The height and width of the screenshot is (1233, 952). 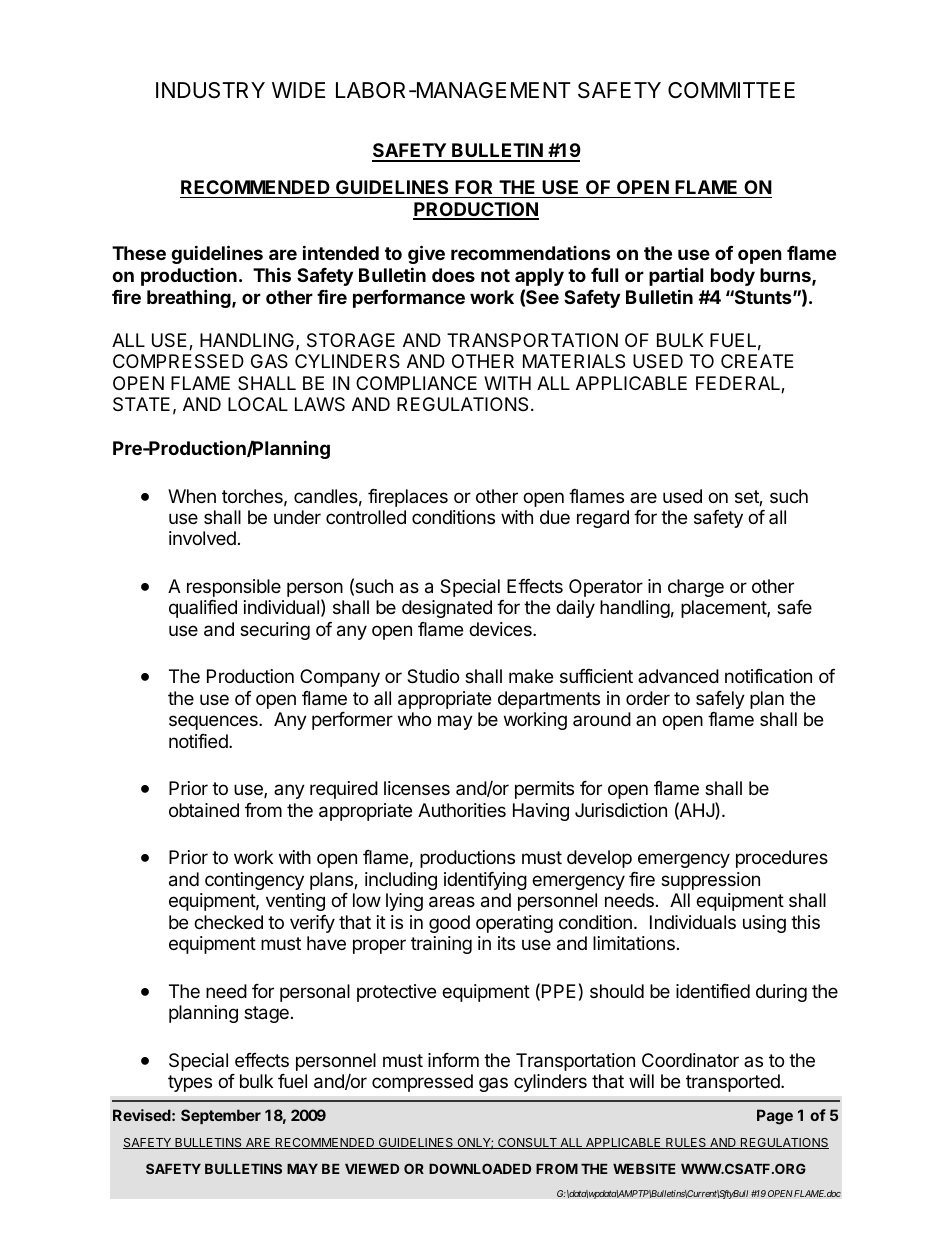 What do you see at coordinates (221, 1116) in the screenshot?
I see `September` at bounding box center [221, 1116].
